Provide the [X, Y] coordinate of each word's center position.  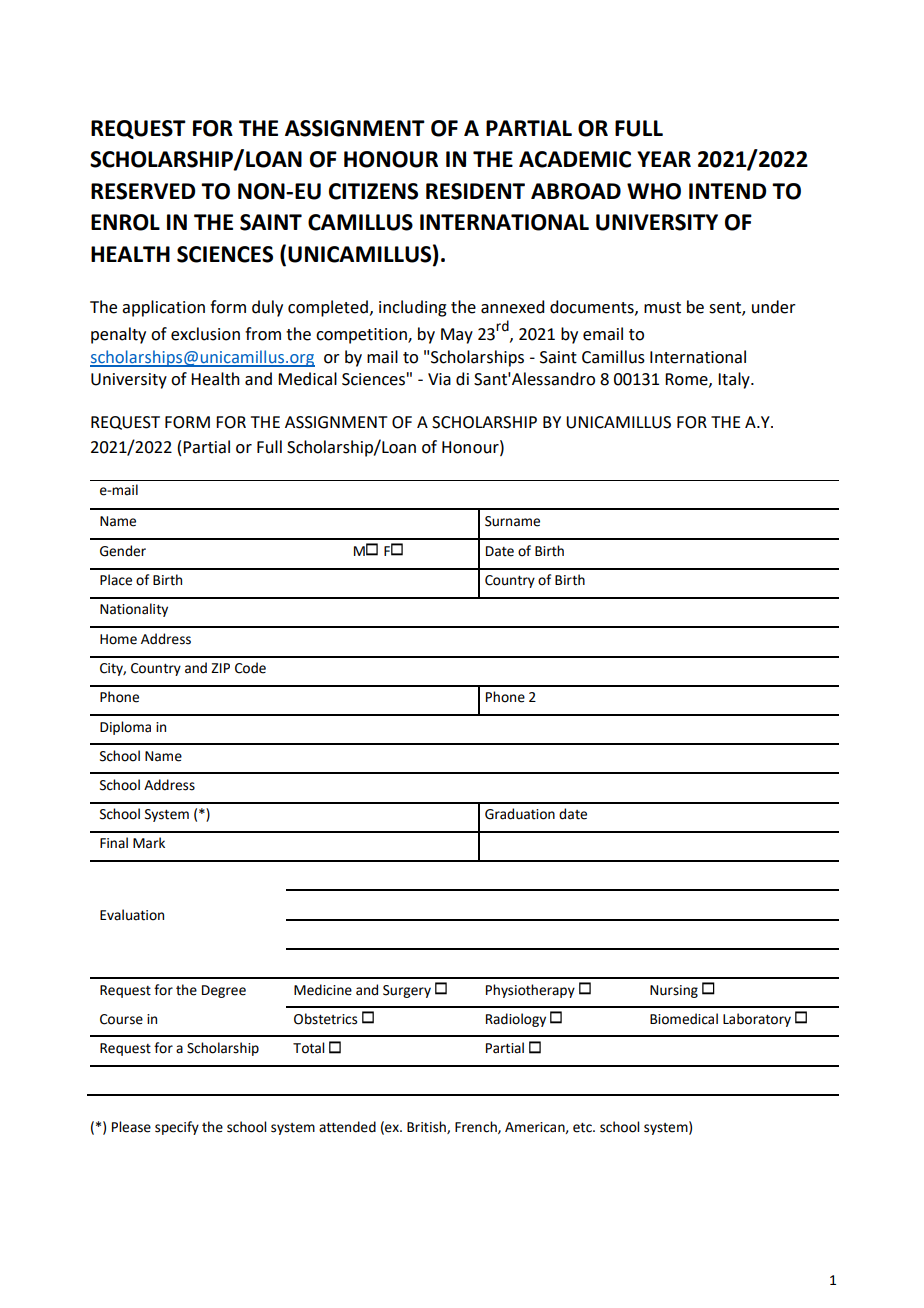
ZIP [220, 668]
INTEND [727, 191]
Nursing [674, 991]
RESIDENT [475, 191]
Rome [687, 380]
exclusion [205, 334]
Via [439, 379]
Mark [149, 843]
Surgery [407, 991]
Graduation [520, 814]
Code [250, 668]
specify [177, 1128]
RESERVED [143, 191]
